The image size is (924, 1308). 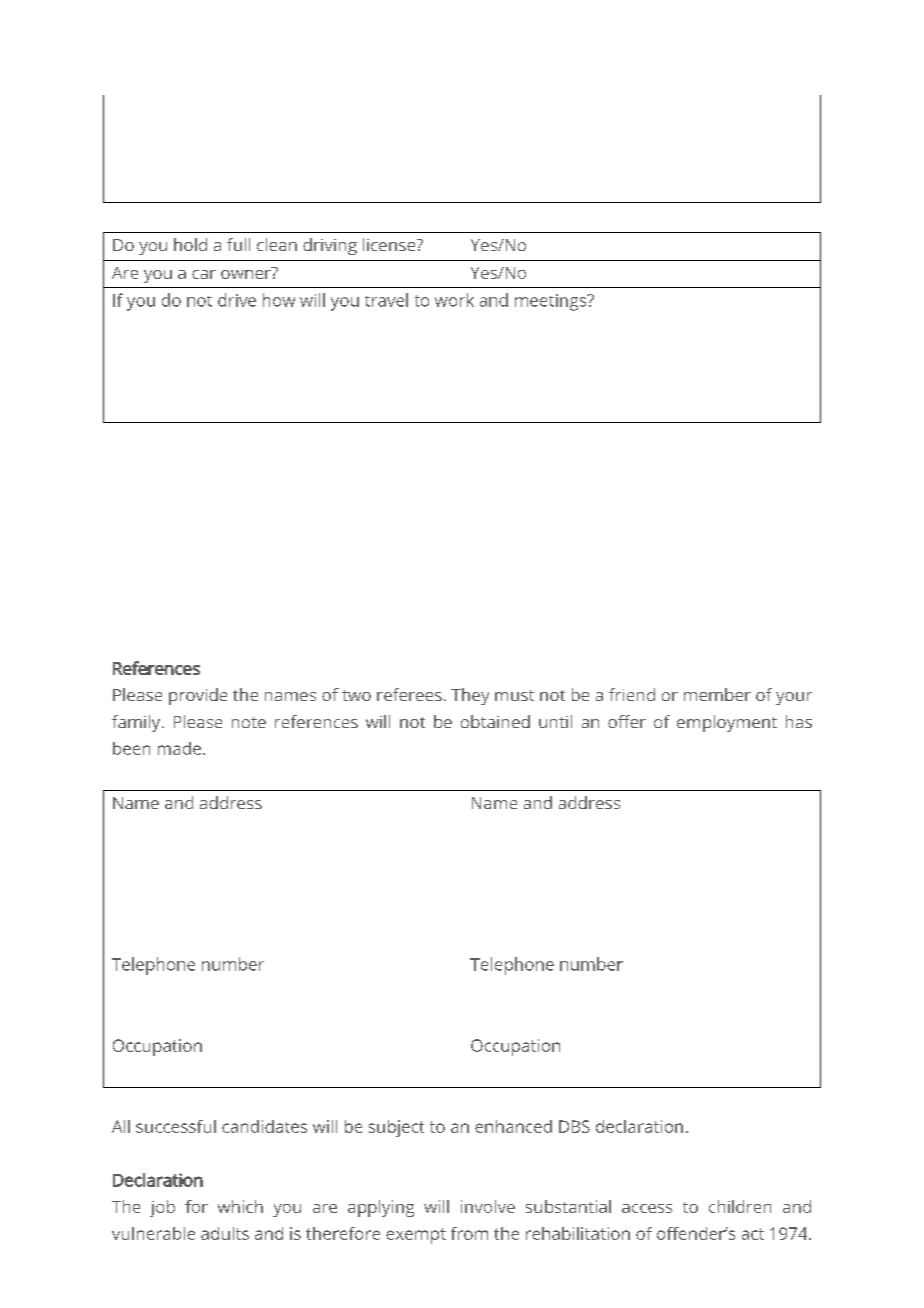 What do you see at coordinates (179, 748) in the image?
I see `made` at bounding box center [179, 748].
